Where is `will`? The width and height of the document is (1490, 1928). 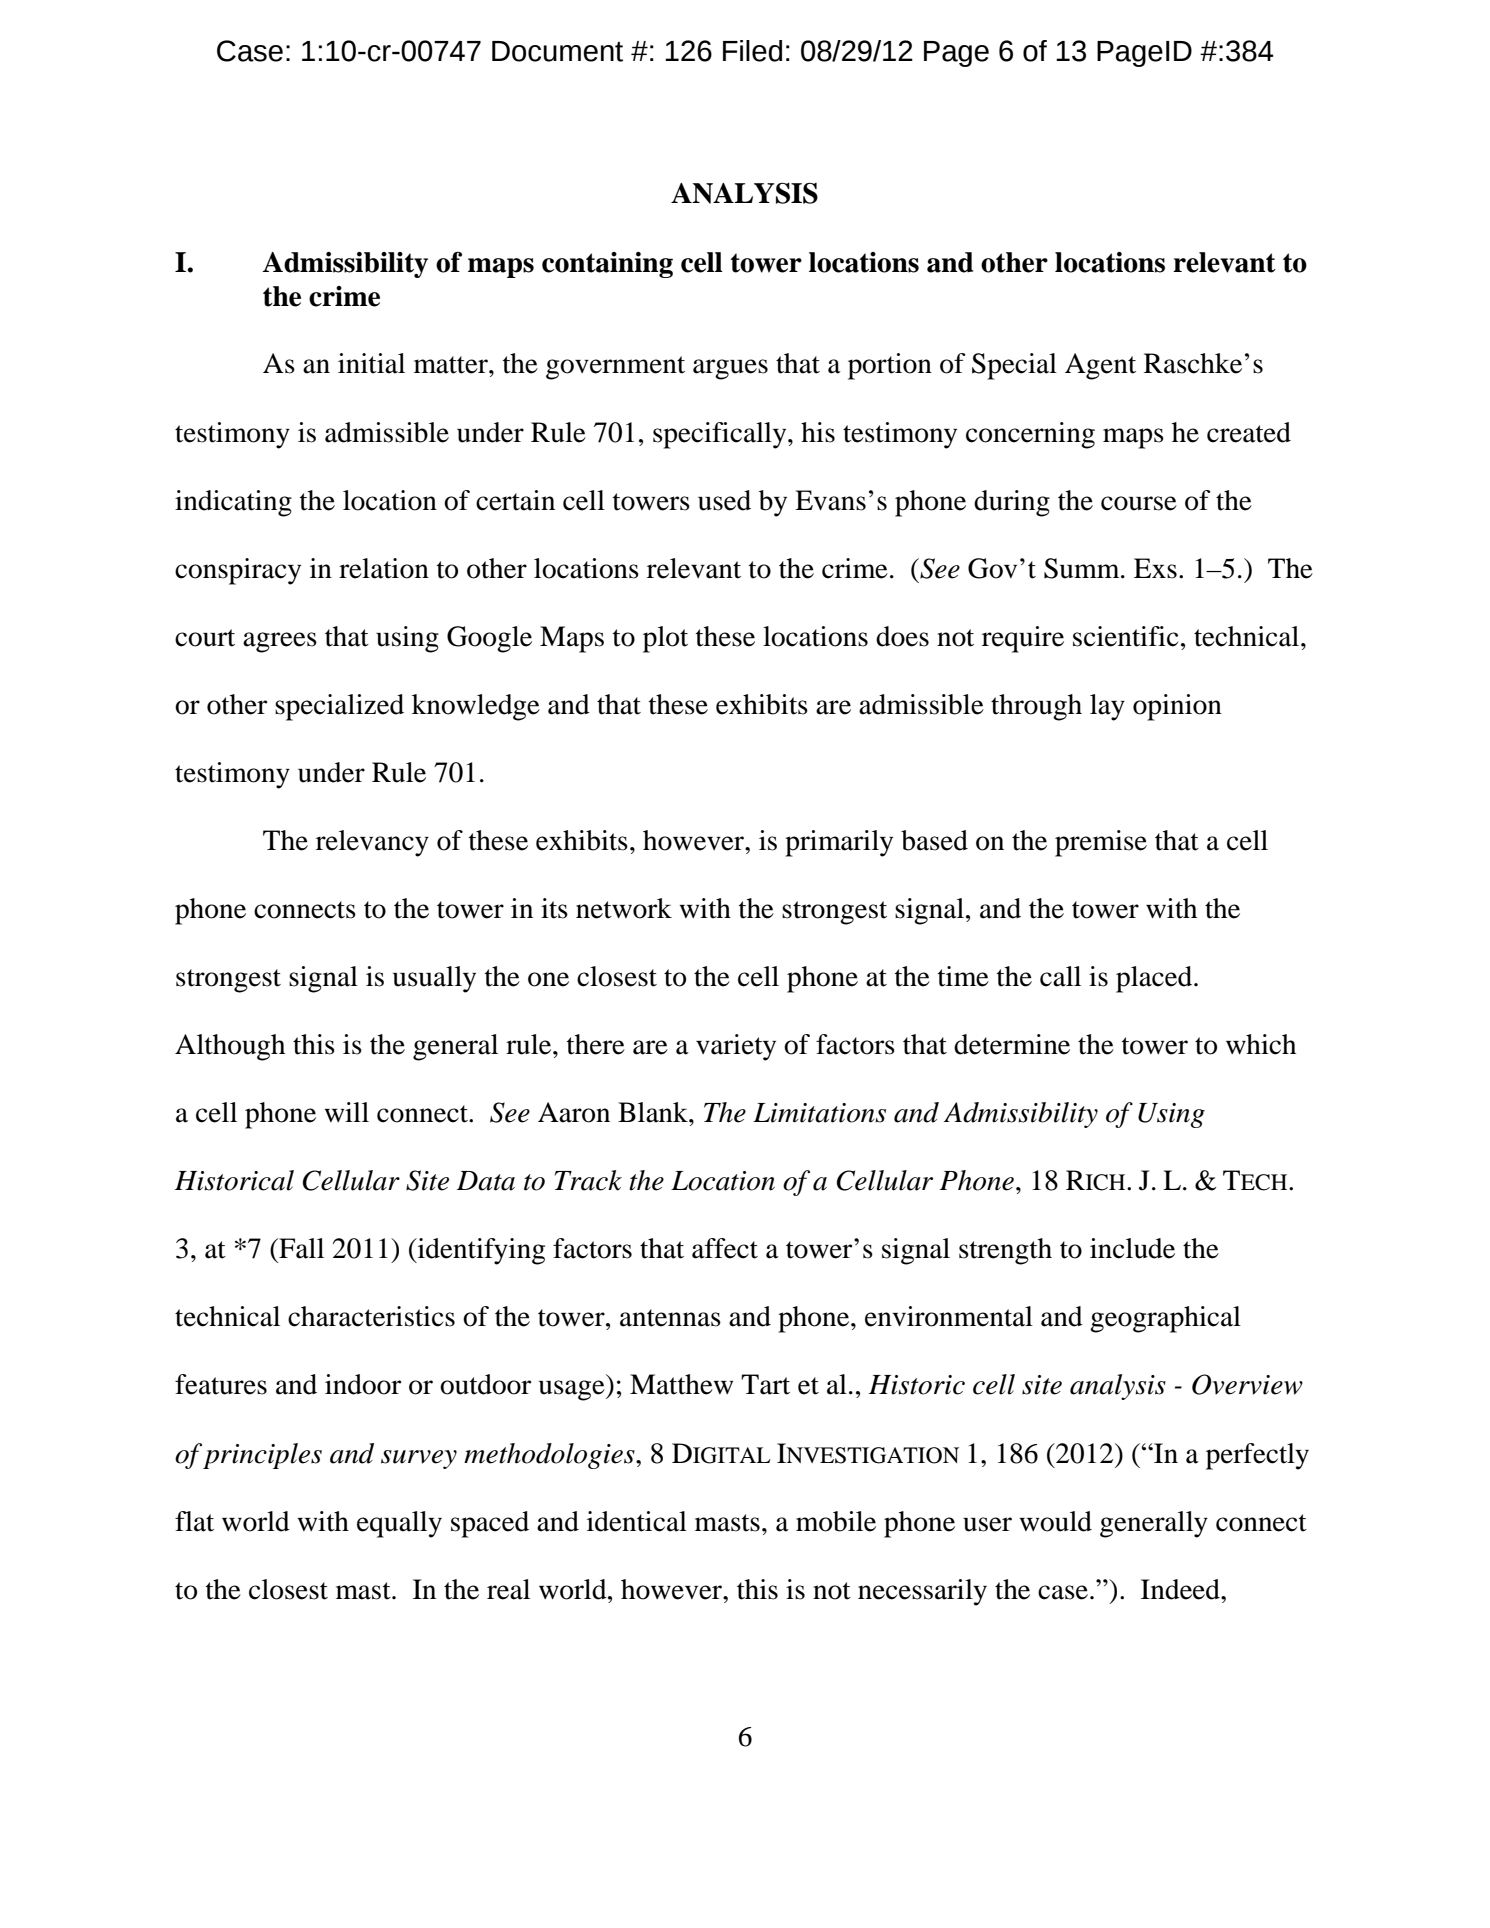
will is located at coordinates (346, 1112).
